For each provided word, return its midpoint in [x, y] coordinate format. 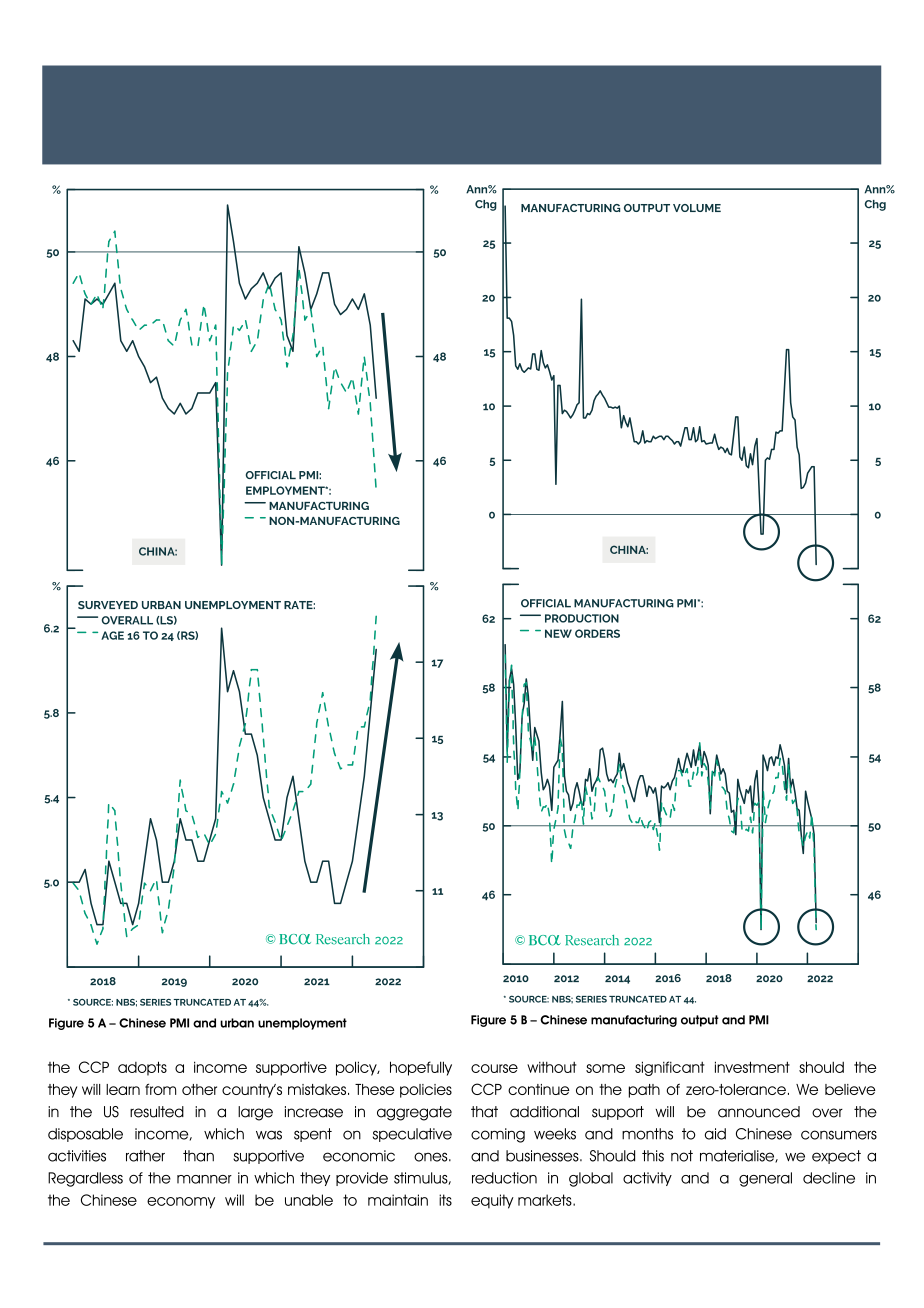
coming [498, 1135]
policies [426, 1091]
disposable [85, 1135]
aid [715, 1134]
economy [181, 1203]
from [160, 1089]
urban [237, 1023]
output [700, 1021]
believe [850, 1089]
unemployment [302, 1024]
